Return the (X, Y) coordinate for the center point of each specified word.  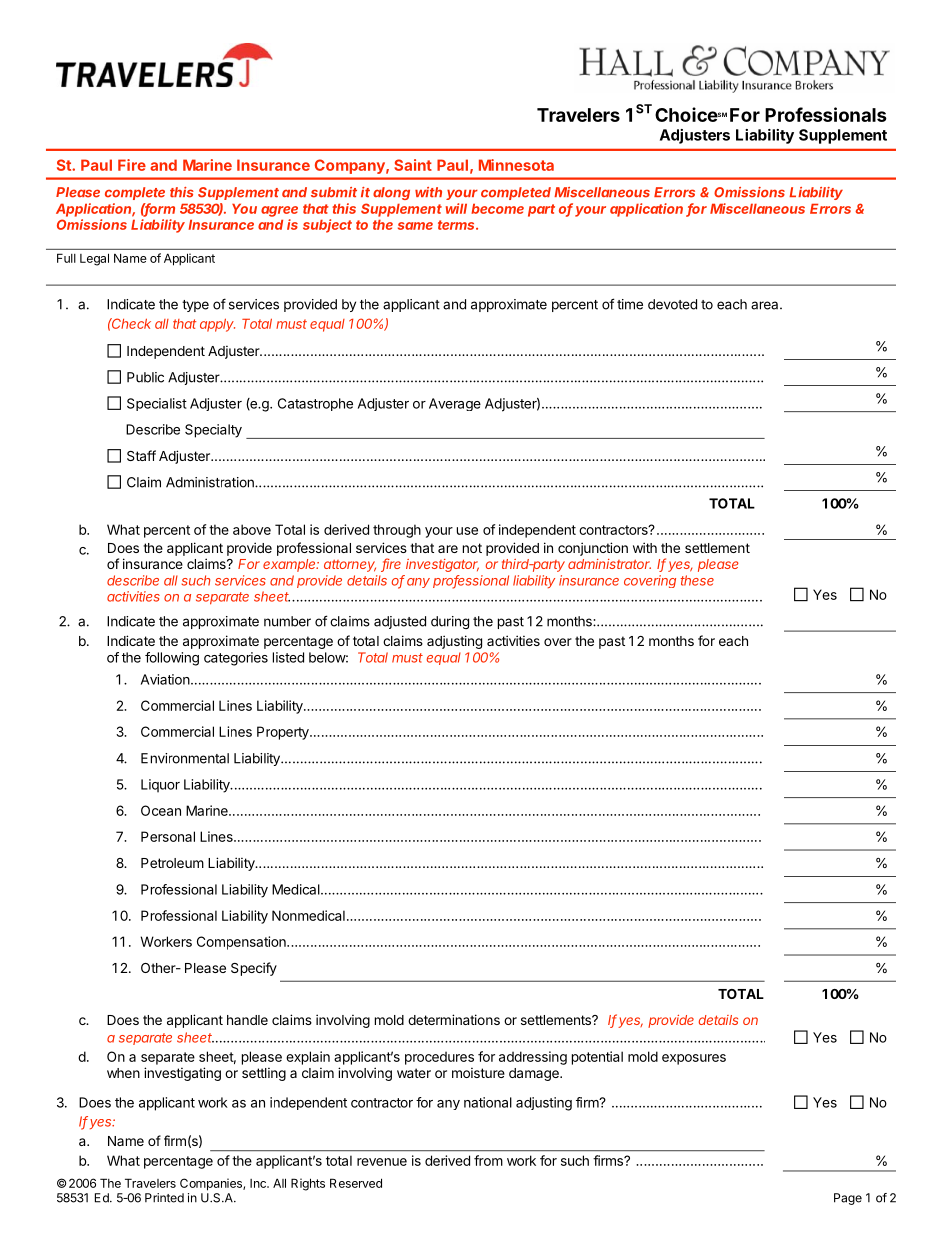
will (456, 208)
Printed (164, 1198)
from (488, 1160)
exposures (694, 1059)
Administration (211, 482)
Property (284, 733)
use (467, 531)
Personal (168, 836)
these (697, 580)
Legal (94, 259)
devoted (672, 304)
